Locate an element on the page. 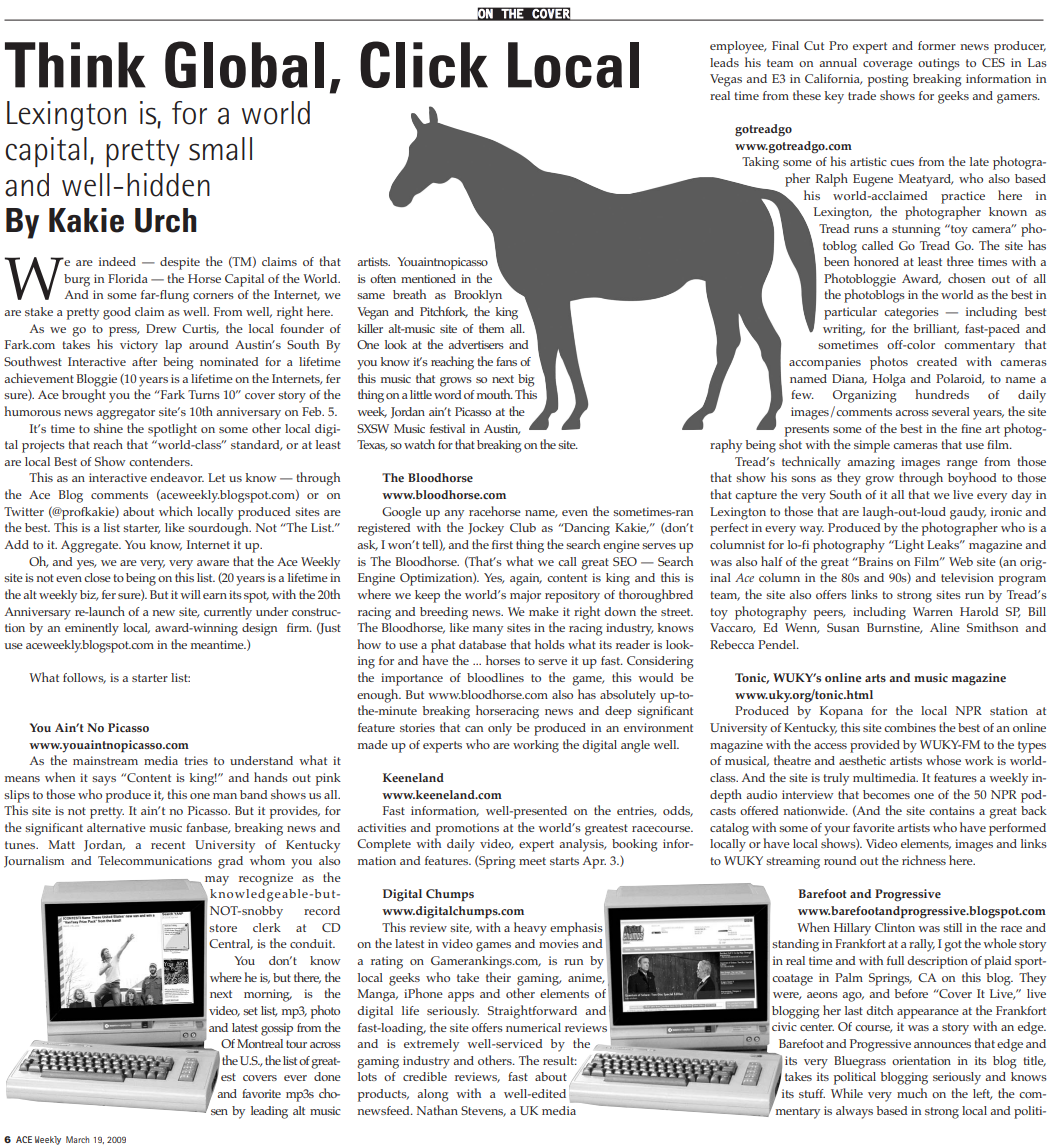  combines is located at coordinates (910, 727).
